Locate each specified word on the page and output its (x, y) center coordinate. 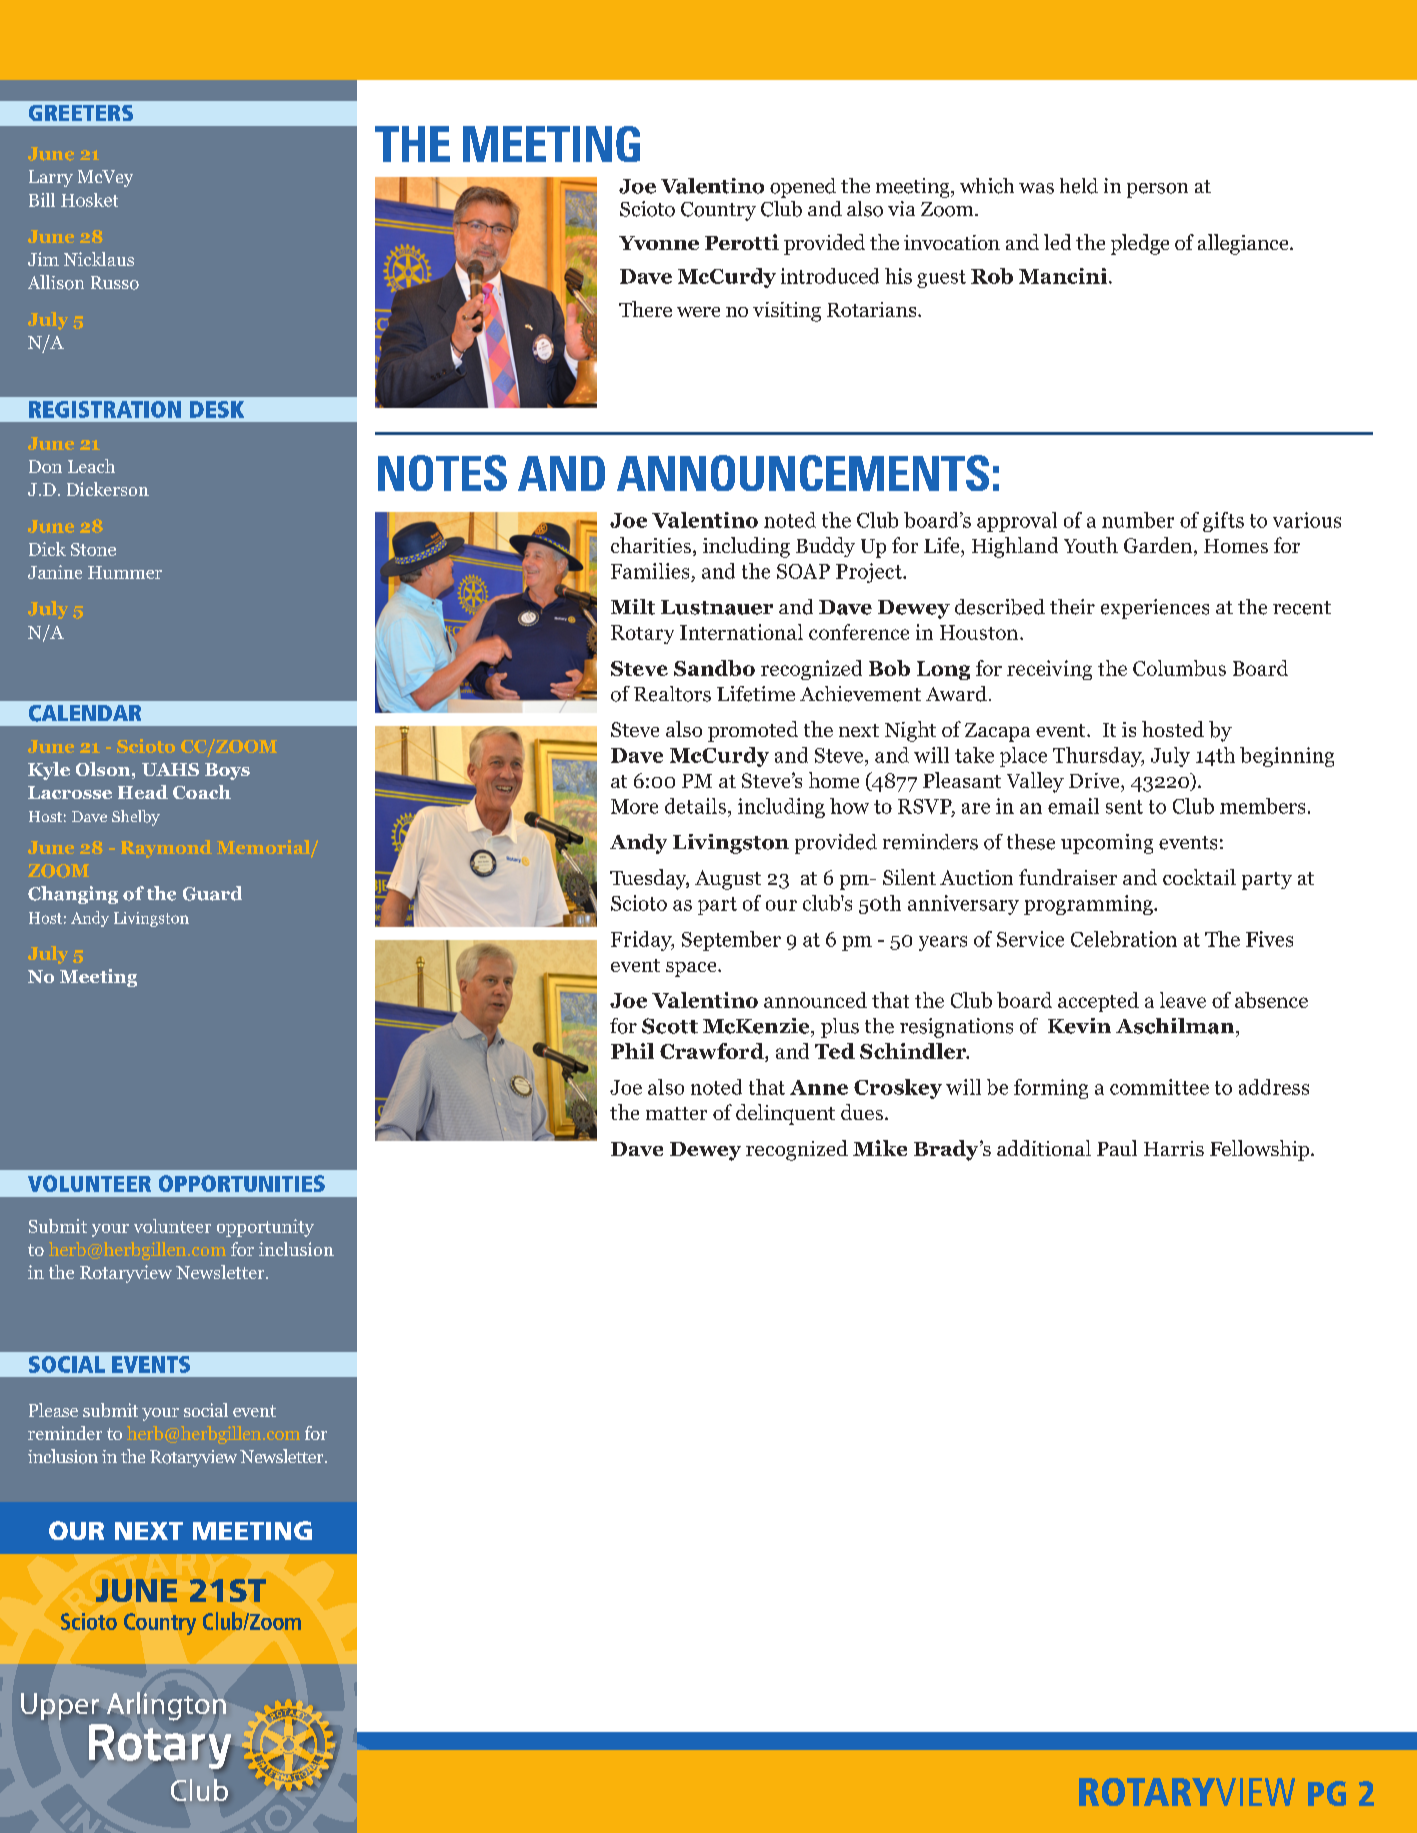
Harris (1174, 1148)
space (692, 969)
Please (53, 1410)
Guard (212, 893)
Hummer (125, 572)
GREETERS (81, 113)
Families (650, 571)
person (1157, 190)
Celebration (1124, 939)
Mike (880, 1148)
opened (803, 188)
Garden (1158, 545)
